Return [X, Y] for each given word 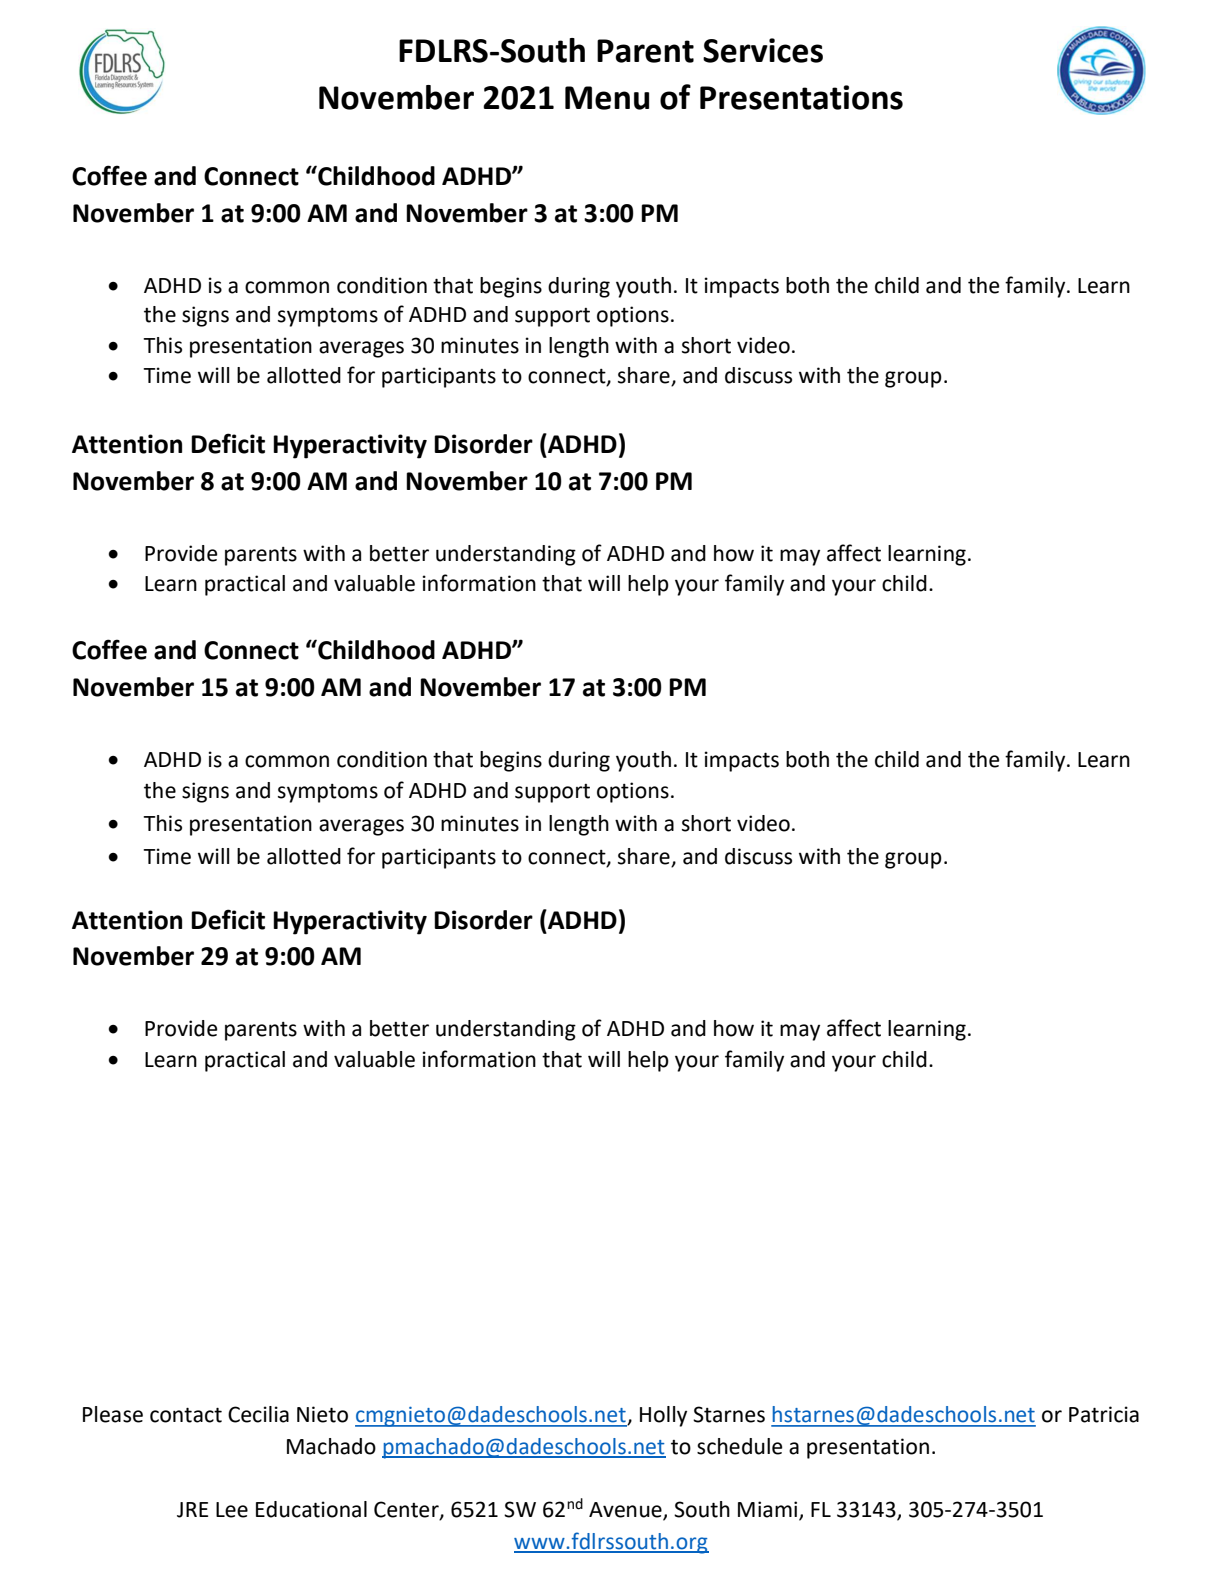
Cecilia [258, 1414]
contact [186, 1415]
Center [407, 1510]
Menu [607, 98]
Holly [663, 1416]
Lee [232, 1510]
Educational [311, 1509]
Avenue [626, 1511]
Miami [769, 1510]
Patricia [1104, 1414]
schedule [740, 1446]
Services [763, 50]
